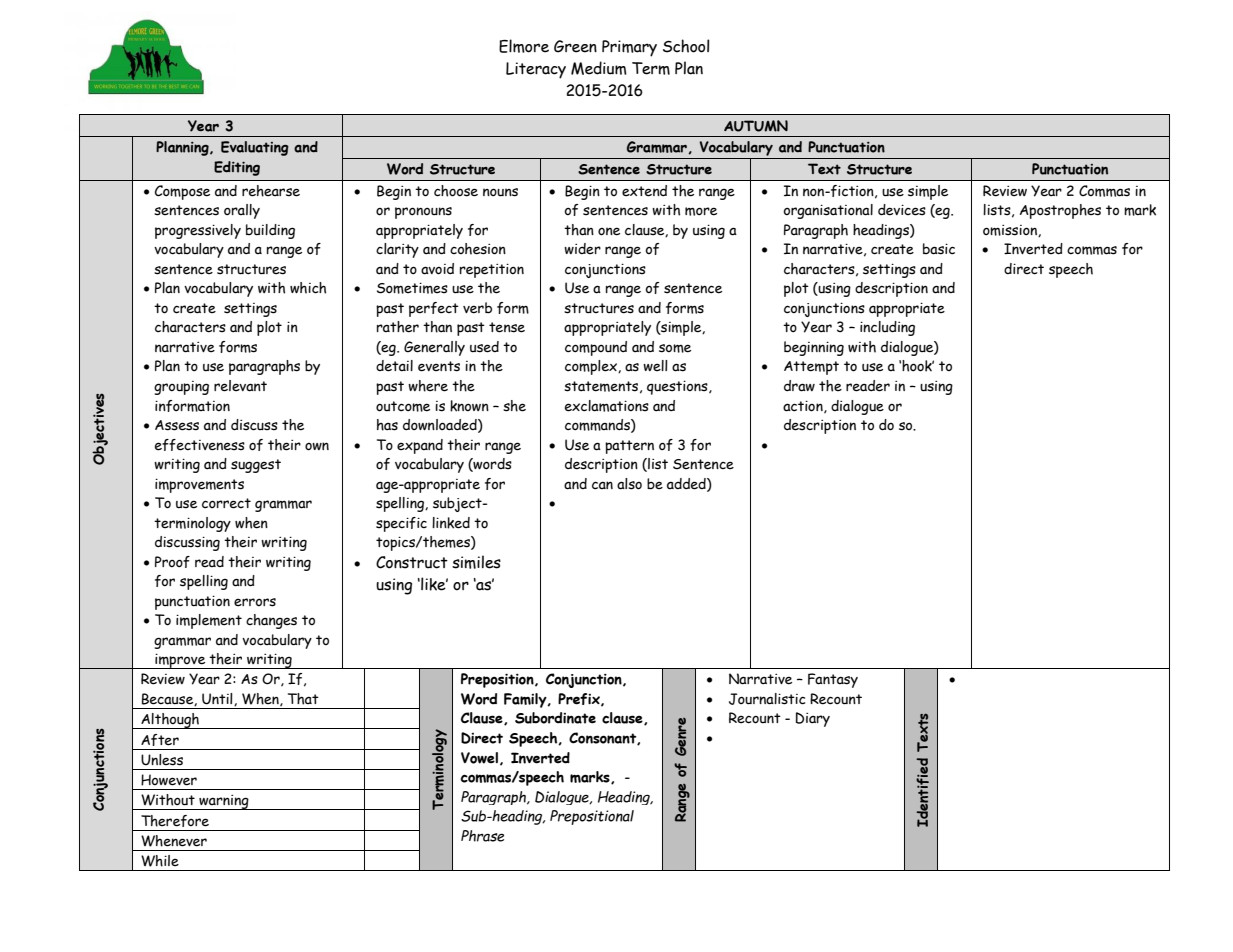 This page has width=1233, height=952. I want to click on action, so click(804, 406).
